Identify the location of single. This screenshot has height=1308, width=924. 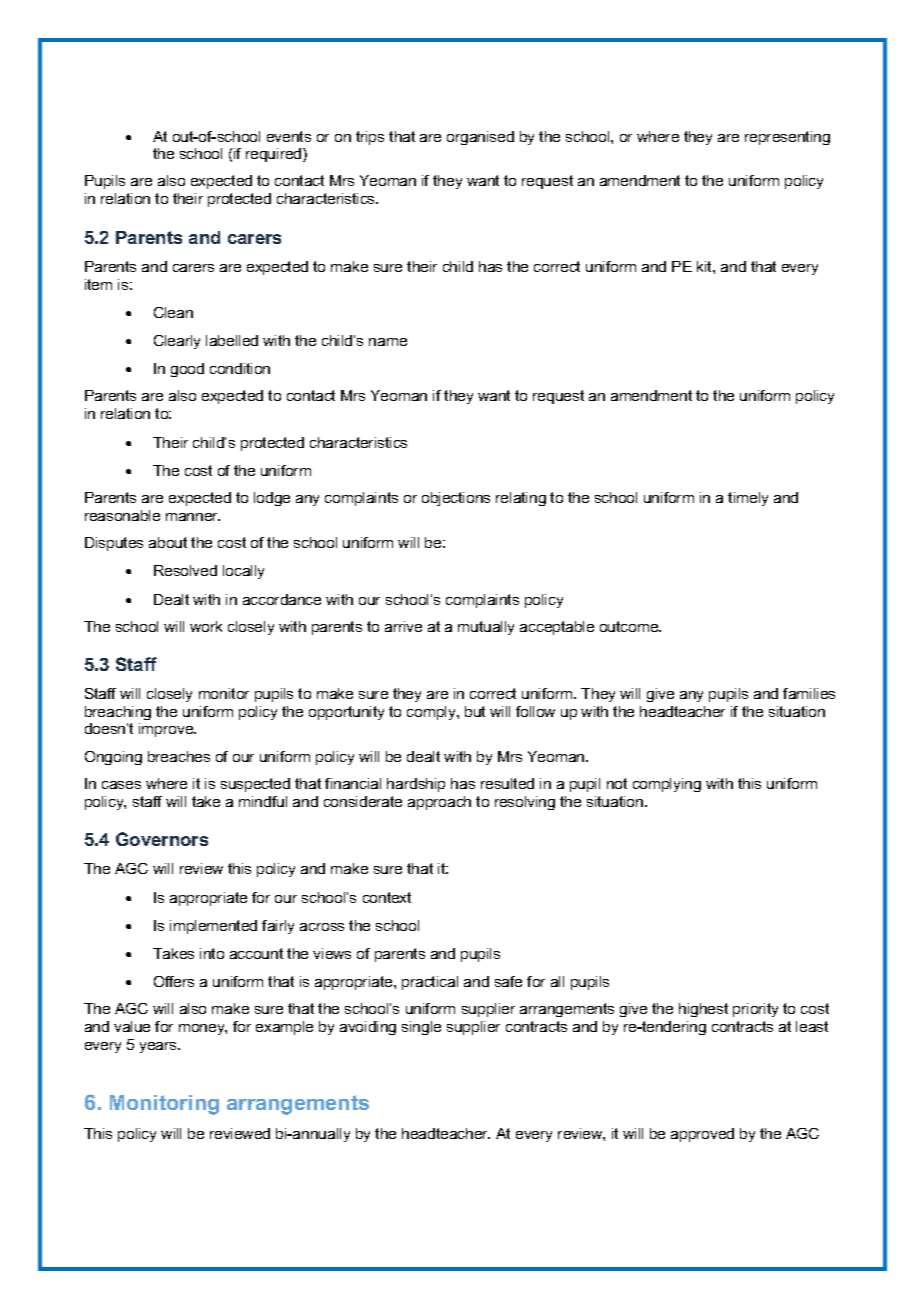
(421, 1028).
